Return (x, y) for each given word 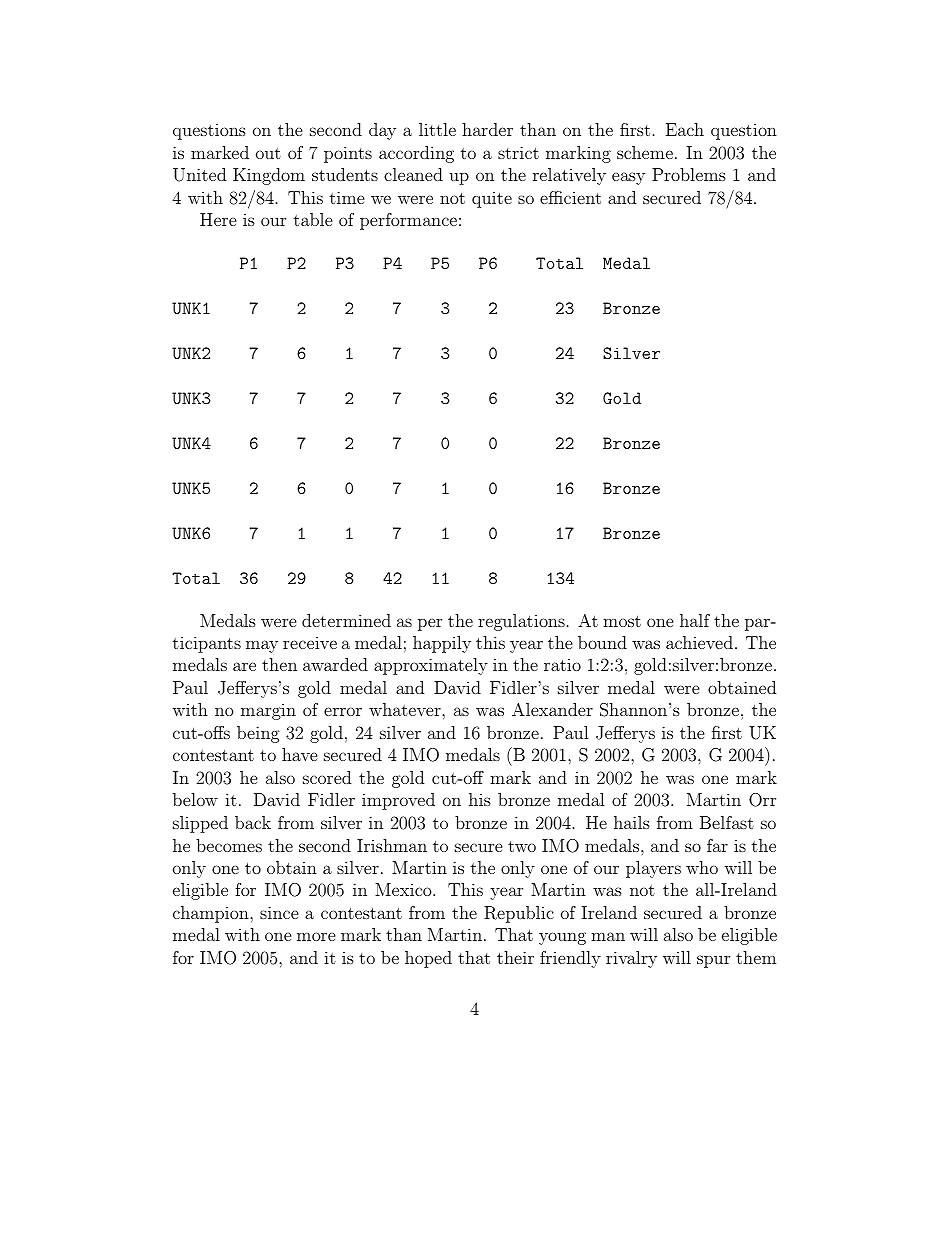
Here (218, 219)
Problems (689, 174)
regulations (521, 622)
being (258, 734)
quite (492, 199)
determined (346, 620)
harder (487, 129)
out (268, 153)
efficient (570, 197)
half (695, 620)
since (279, 912)
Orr (762, 800)
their (515, 957)
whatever (406, 709)
